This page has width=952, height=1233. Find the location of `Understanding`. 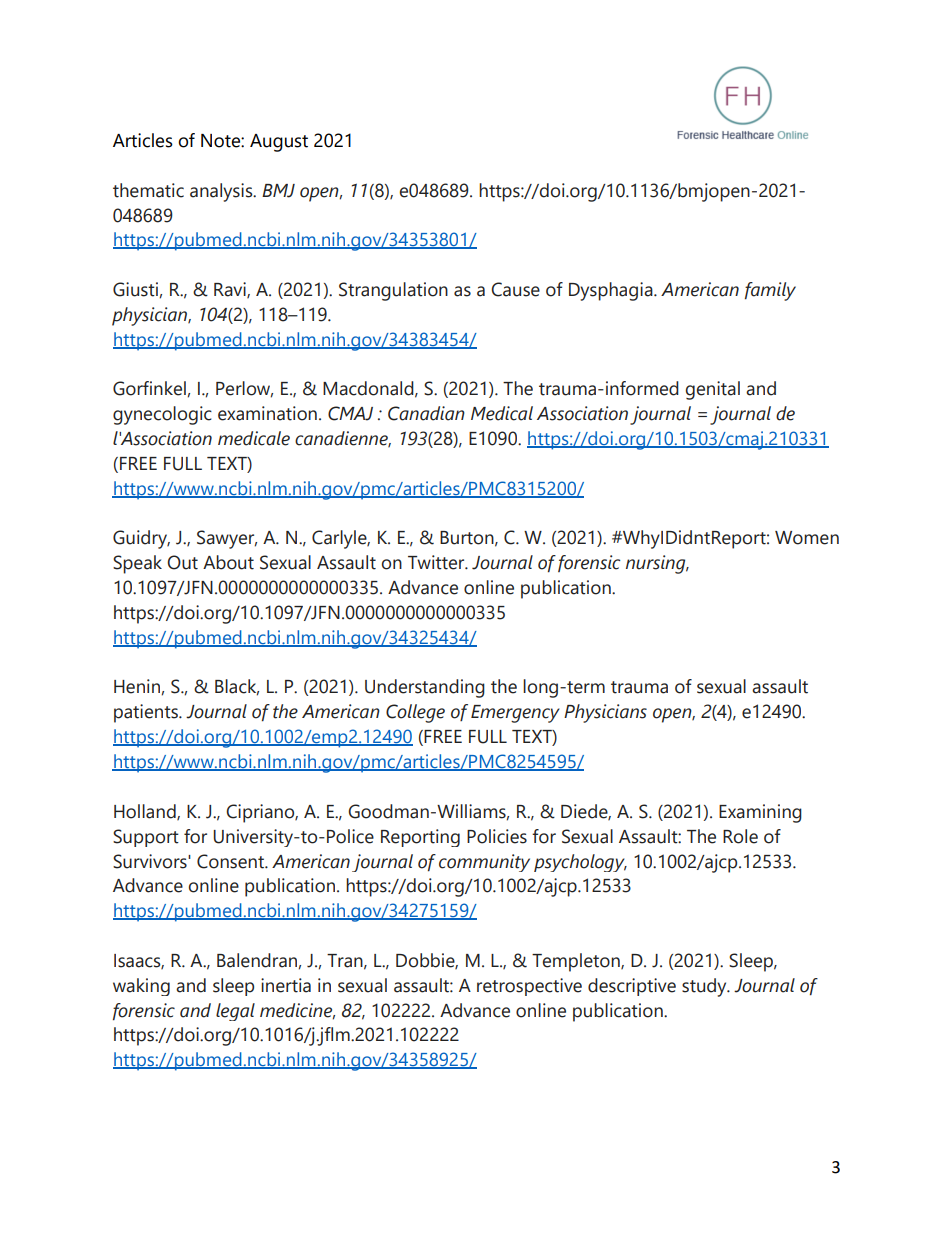

Understanding is located at coordinates (425, 688).
